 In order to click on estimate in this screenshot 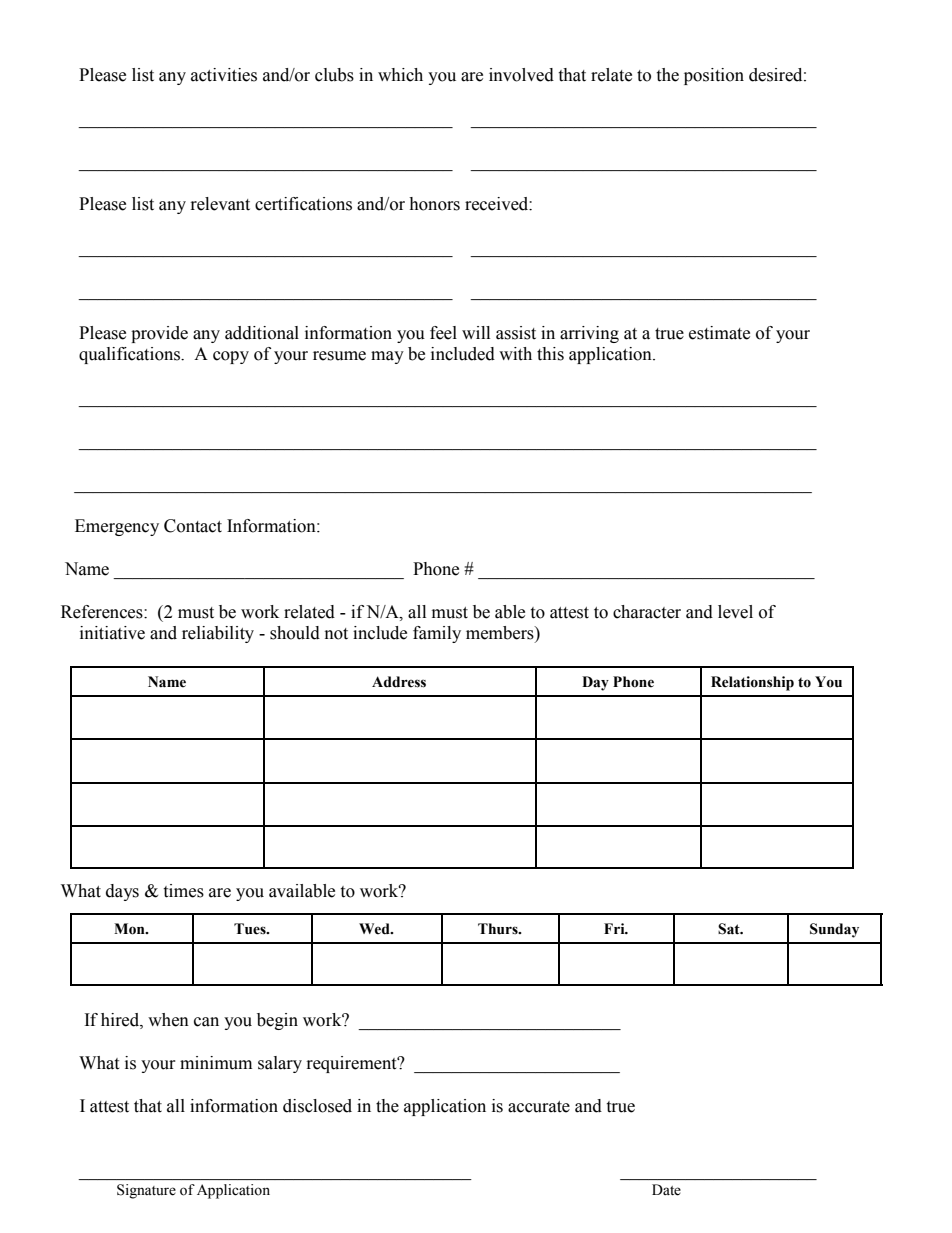, I will do `click(719, 333)`.
